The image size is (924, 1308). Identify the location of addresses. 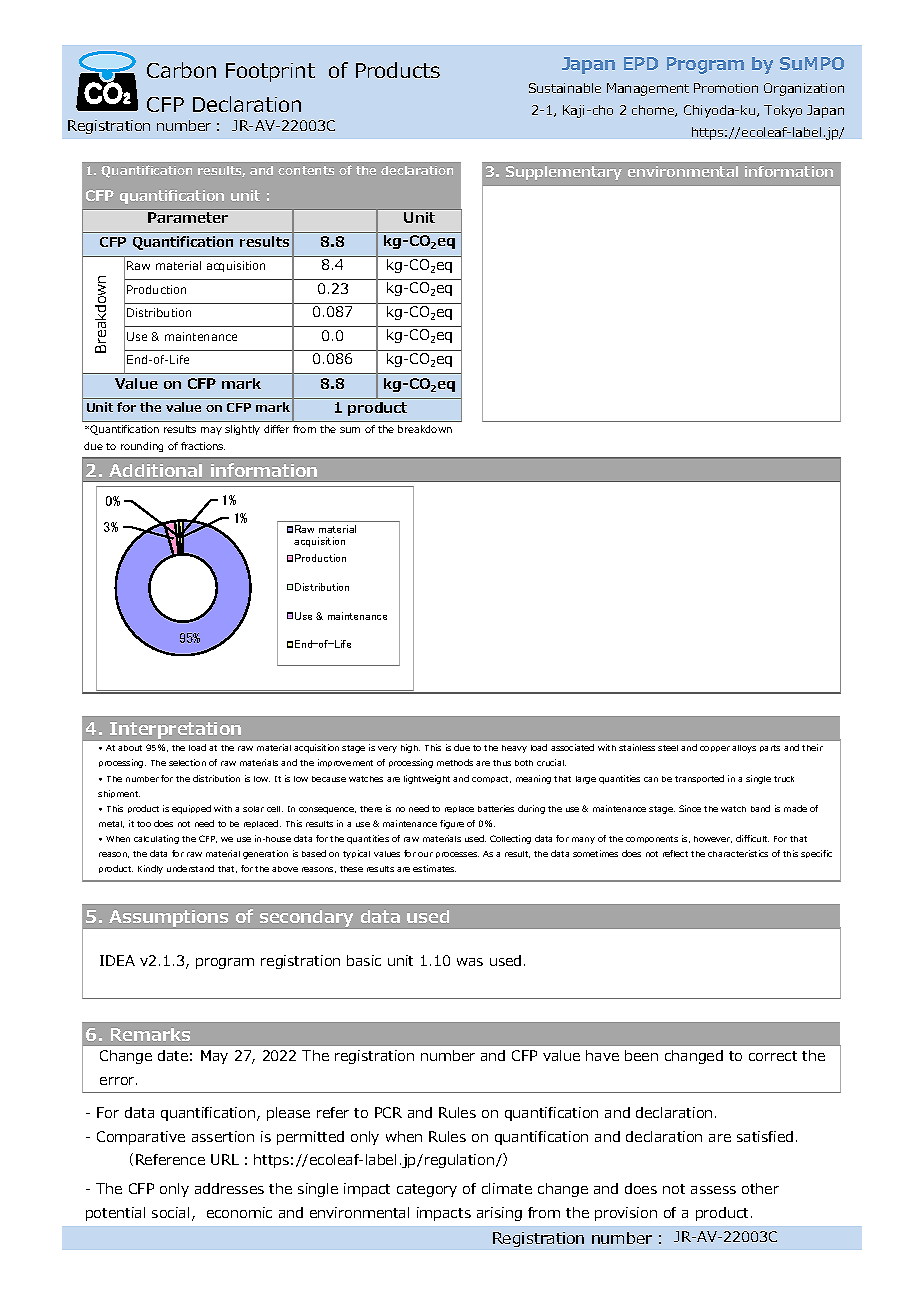
(229, 1188).
